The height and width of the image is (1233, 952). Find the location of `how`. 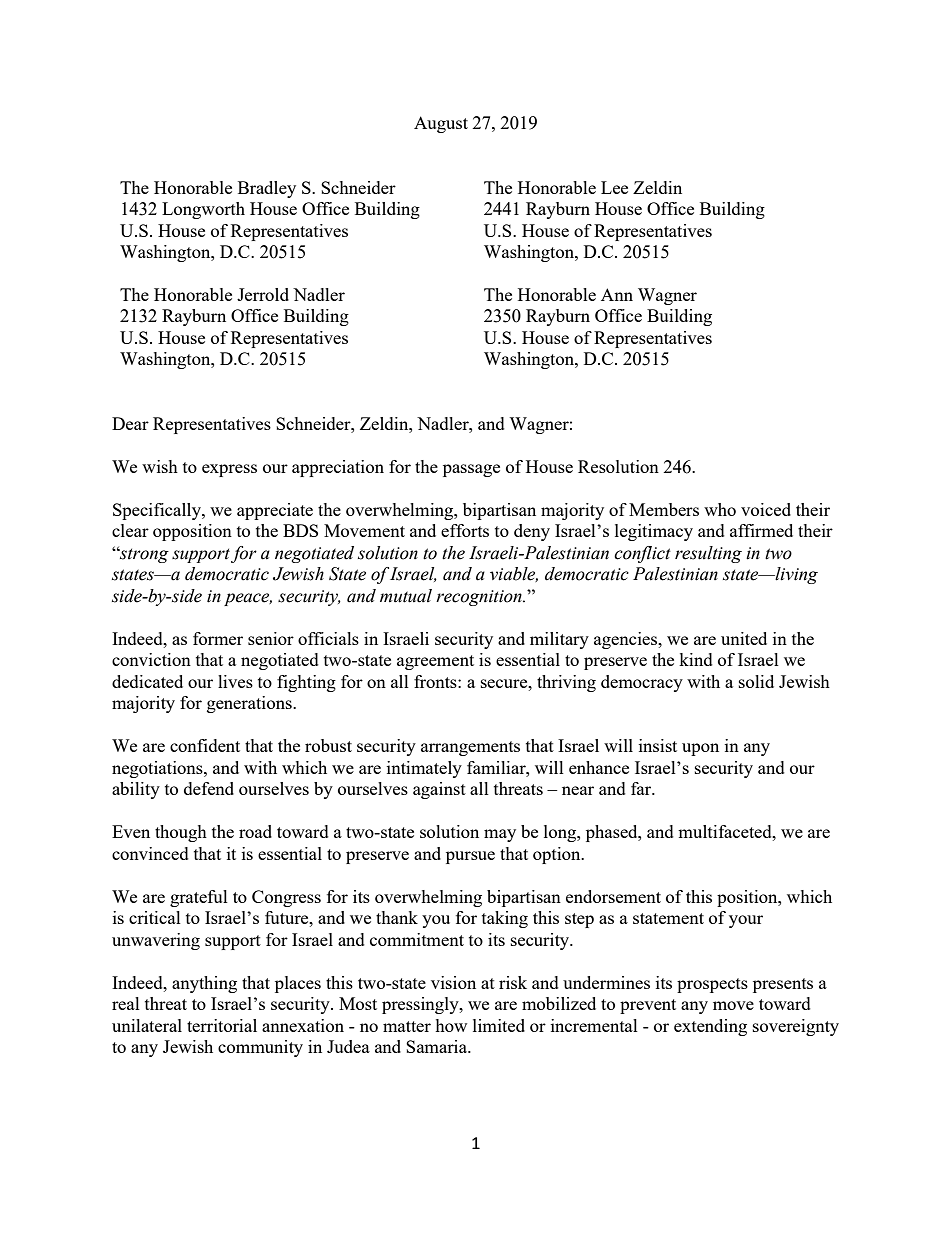

how is located at coordinates (451, 1025).
